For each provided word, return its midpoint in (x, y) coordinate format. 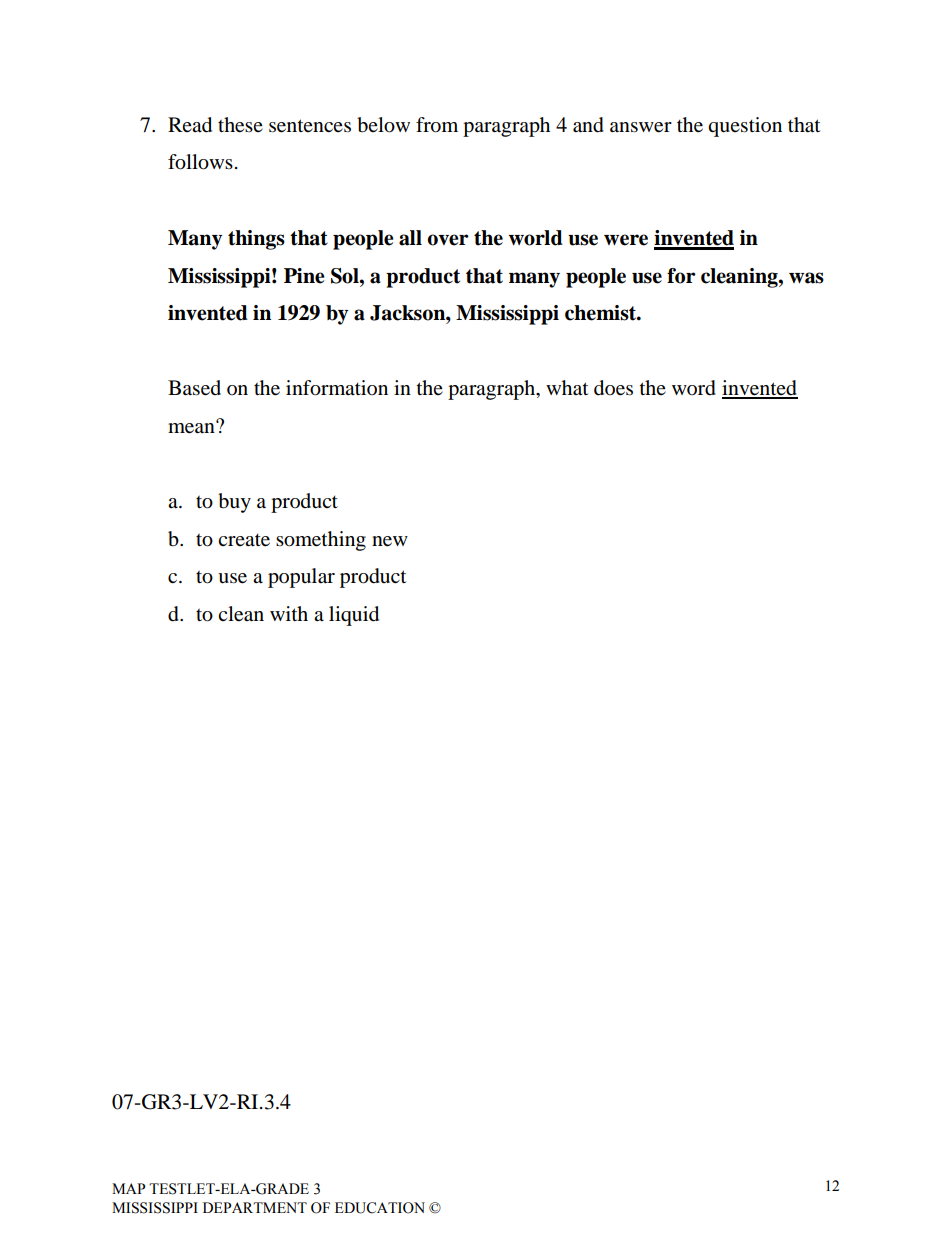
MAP (129, 1188)
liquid (354, 616)
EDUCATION (380, 1208)
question (745, 127)
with (289, 613)
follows (200, 162)
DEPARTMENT (255, 1207)
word (694, 388)
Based (194, 388)
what (567, 388)
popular (301, 578)
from (437, 125)
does (613, 388)
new (390, 541)
